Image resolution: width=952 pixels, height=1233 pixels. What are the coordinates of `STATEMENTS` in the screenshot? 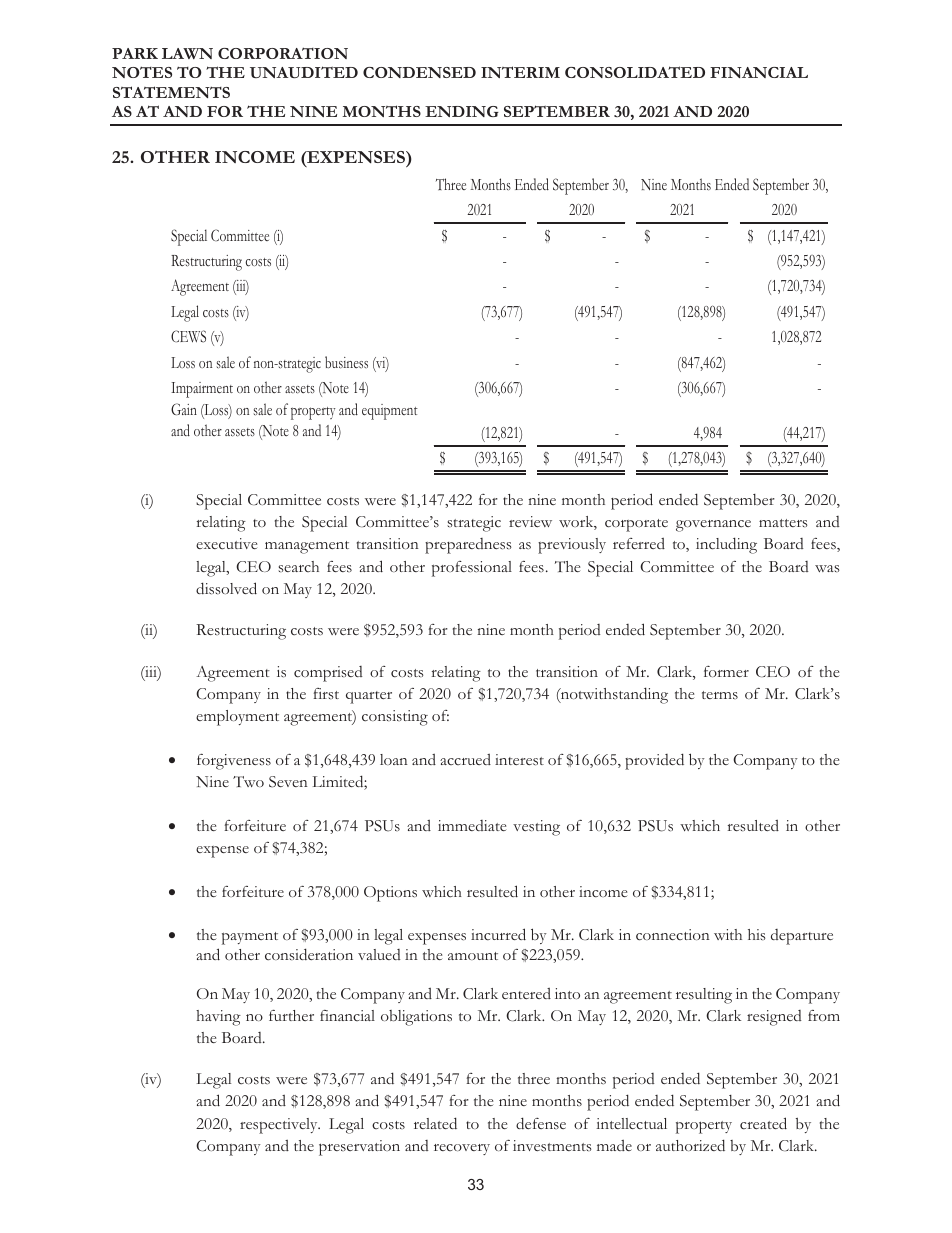 It's located at (171, 92).
